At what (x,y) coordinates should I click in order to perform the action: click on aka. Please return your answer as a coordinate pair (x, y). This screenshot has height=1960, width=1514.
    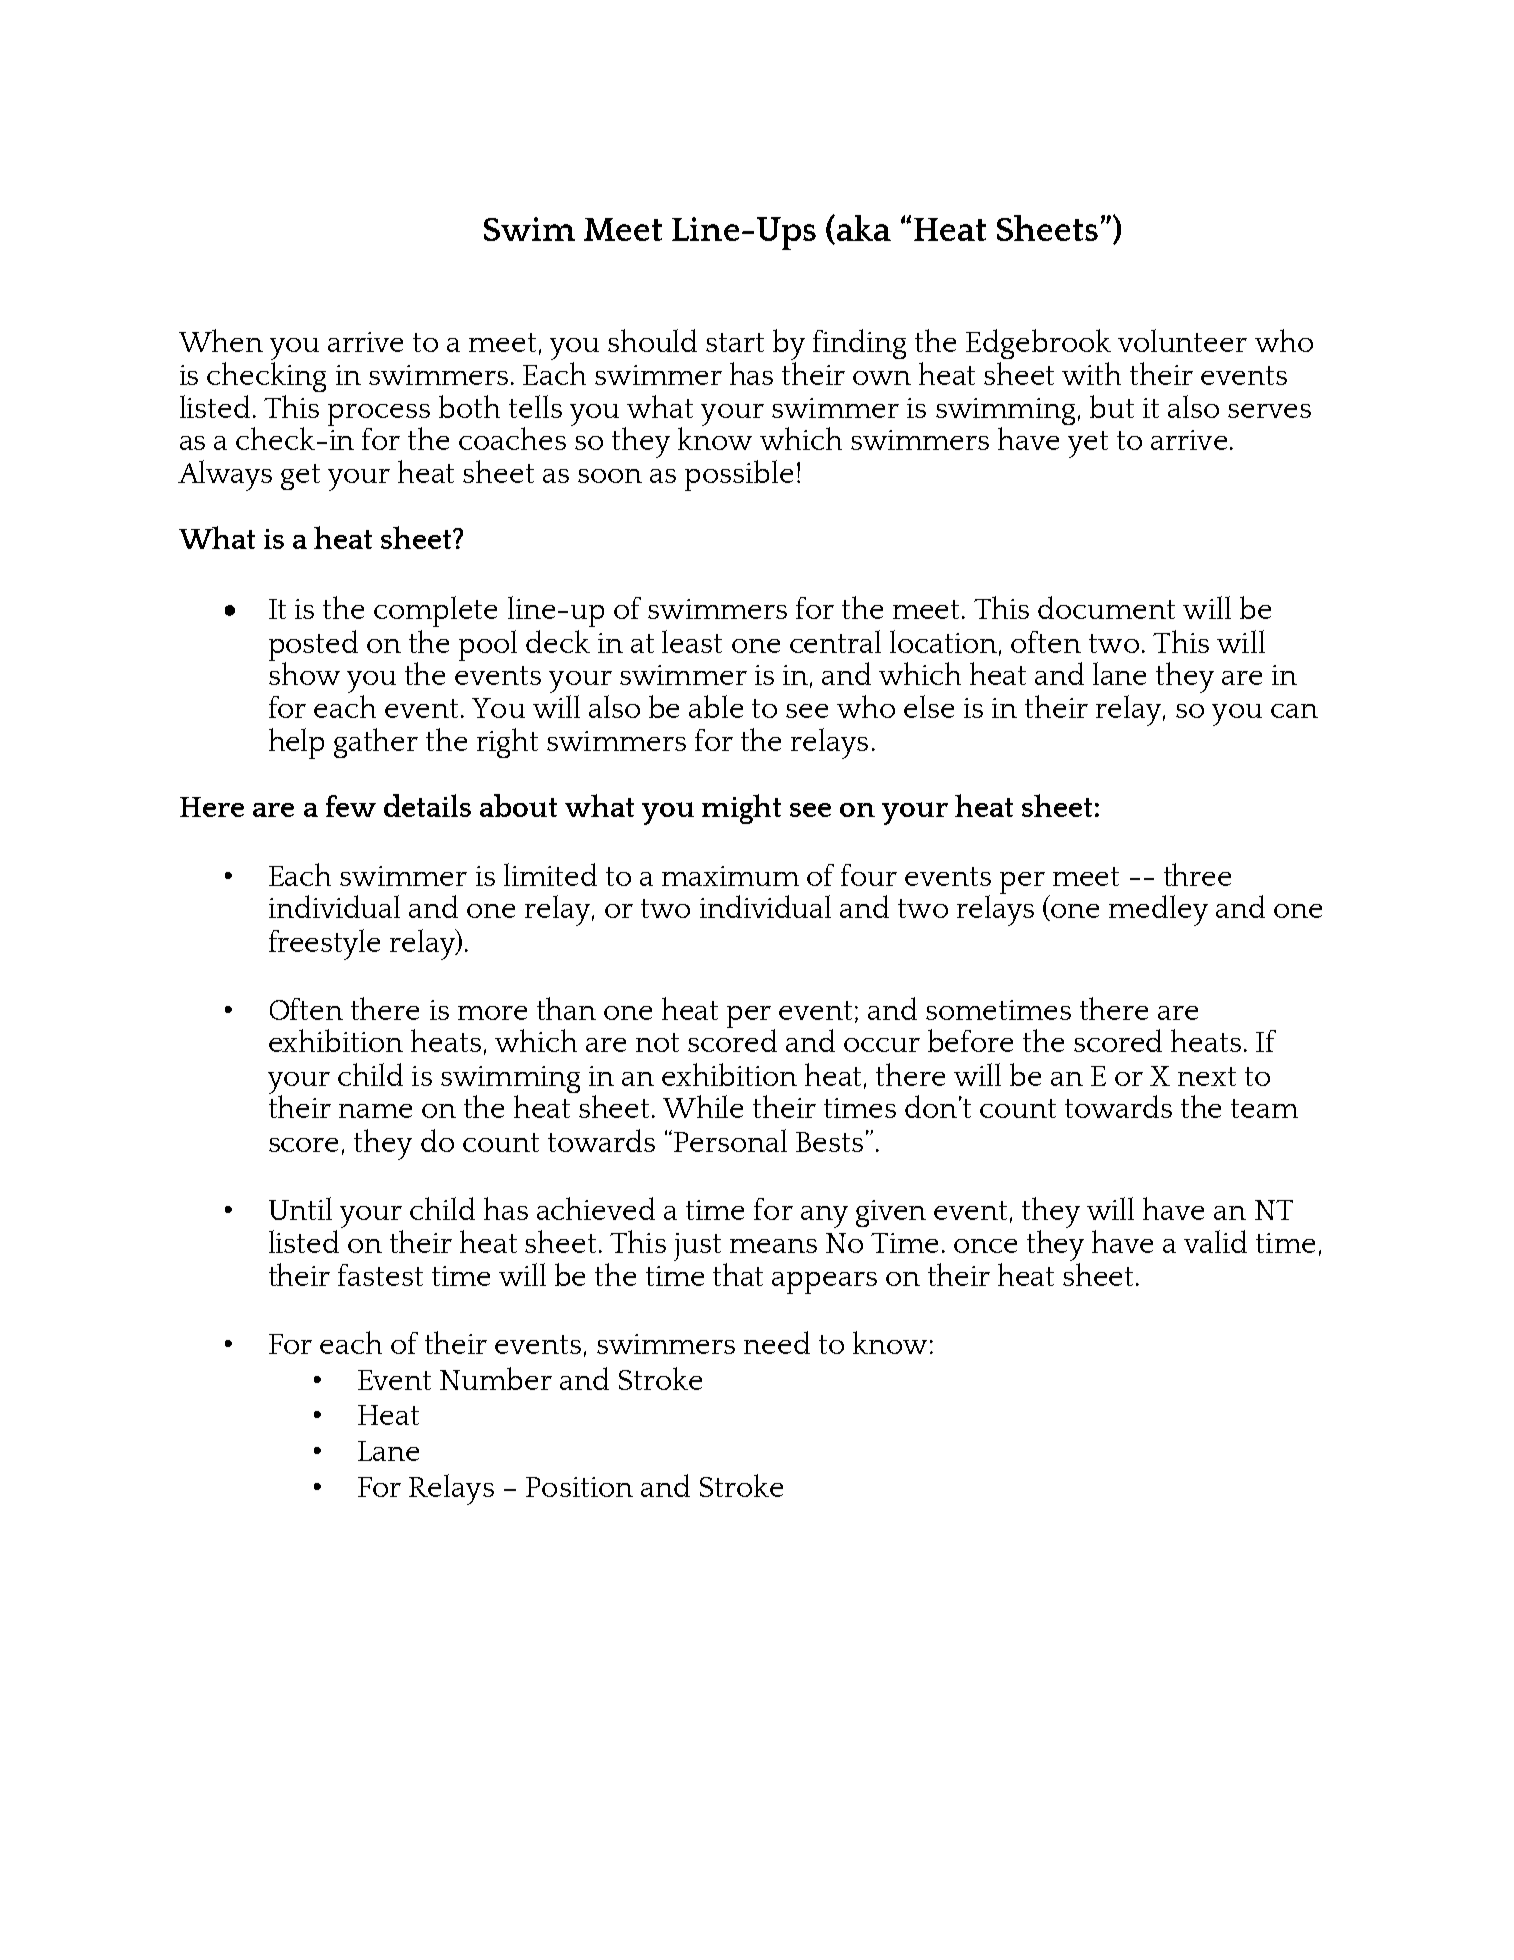
    Looking at the image, I should click on (864, 228).
